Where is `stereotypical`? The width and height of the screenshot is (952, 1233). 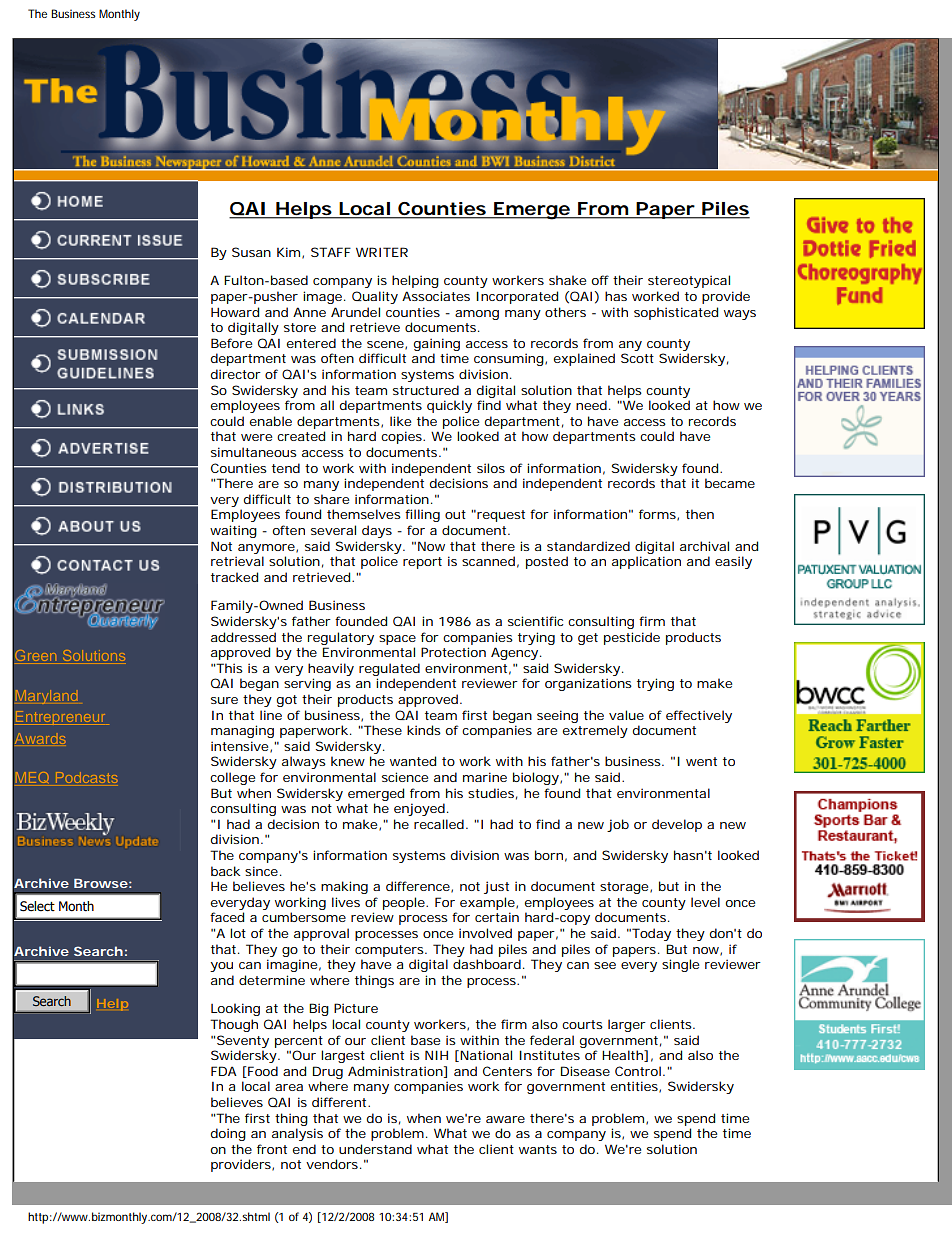 stereotypical is located at coordinates (689, 281).
